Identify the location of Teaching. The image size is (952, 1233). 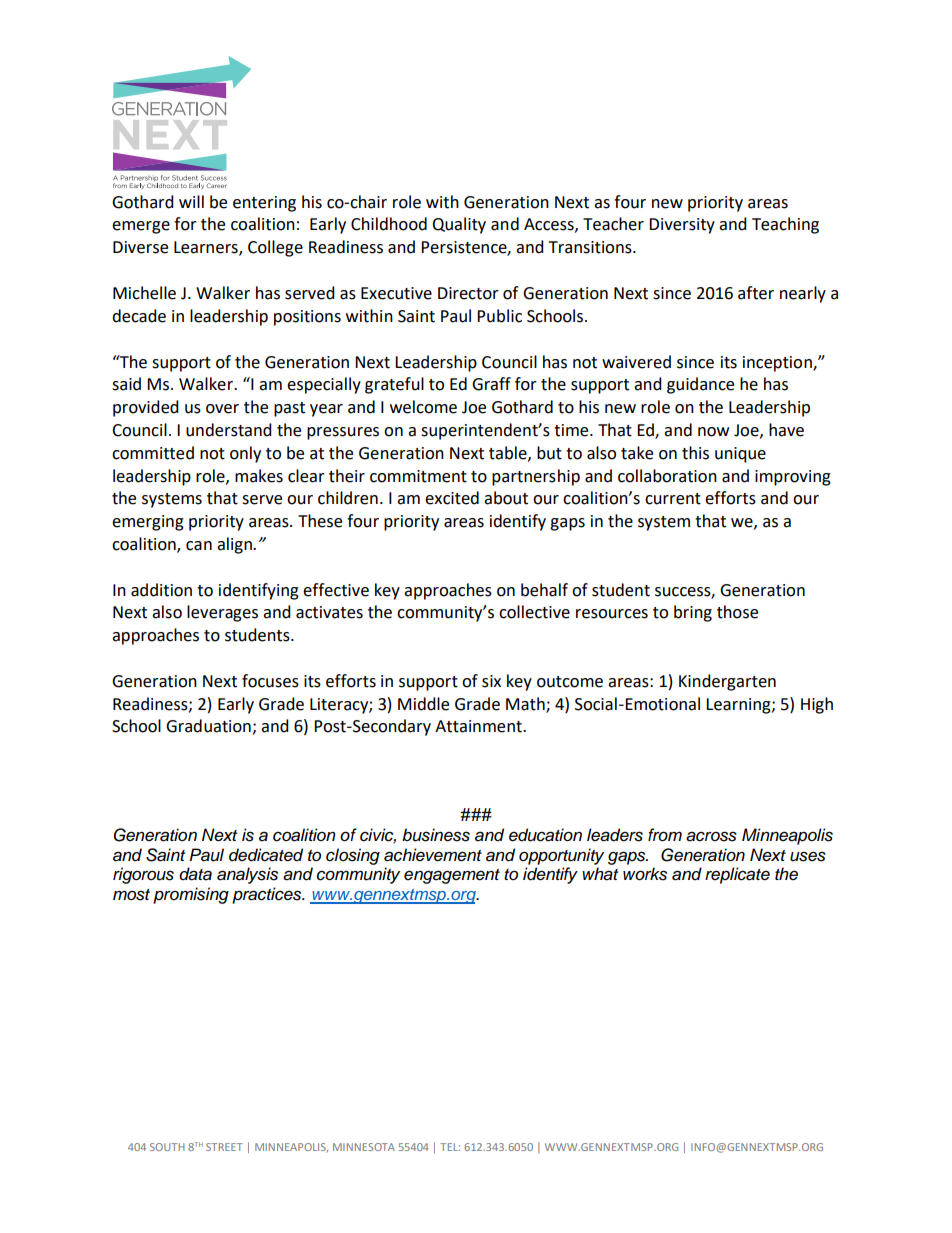
(785, 225).
